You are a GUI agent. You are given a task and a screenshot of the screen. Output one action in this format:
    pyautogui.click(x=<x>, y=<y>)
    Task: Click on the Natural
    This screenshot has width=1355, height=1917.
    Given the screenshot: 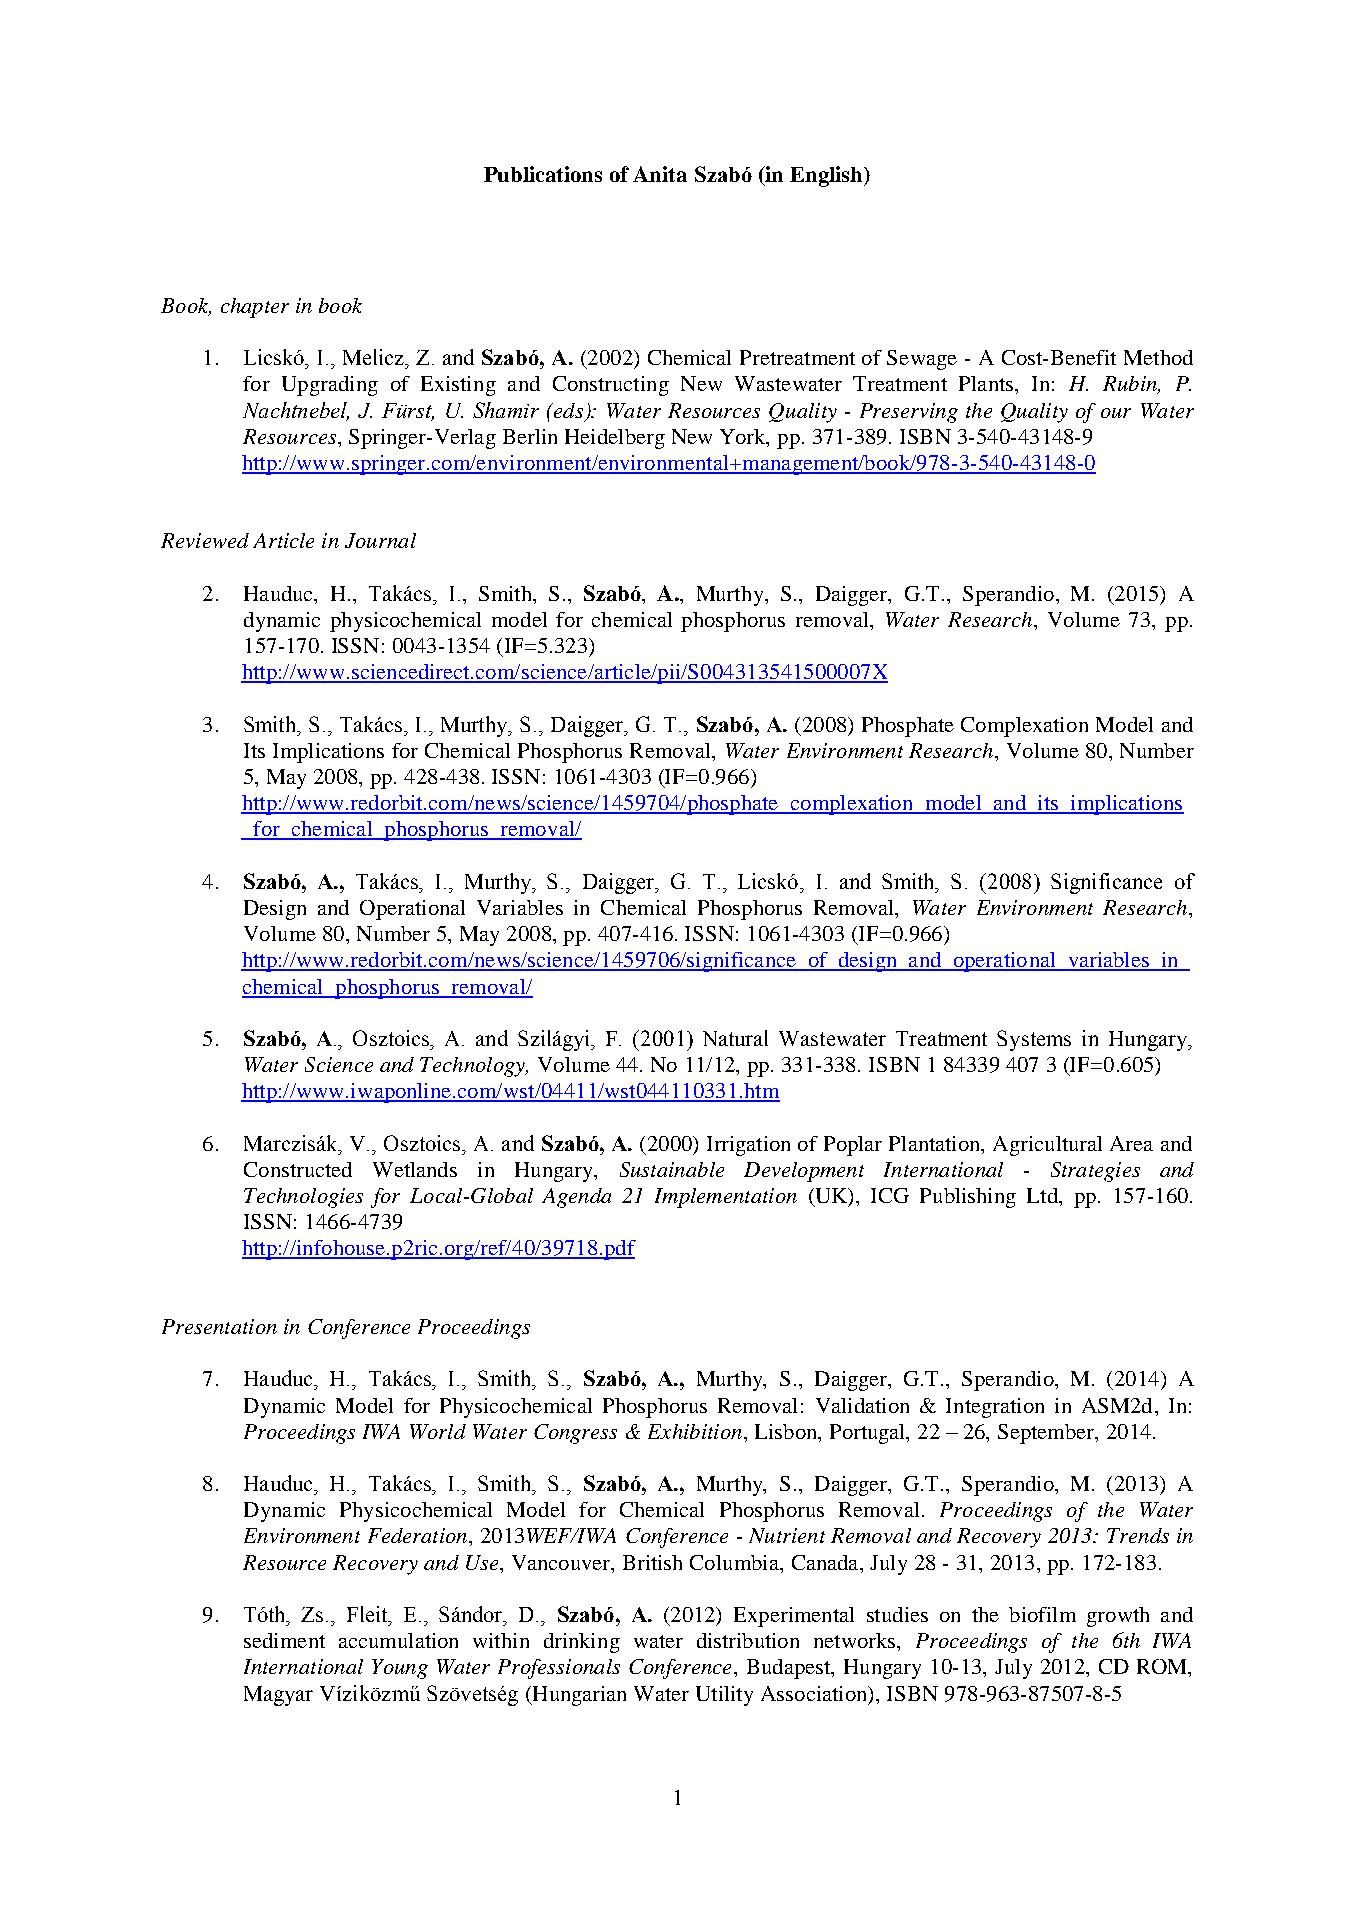 What is the action you would take?
    pyautogui.click(x=735, y=1038)
